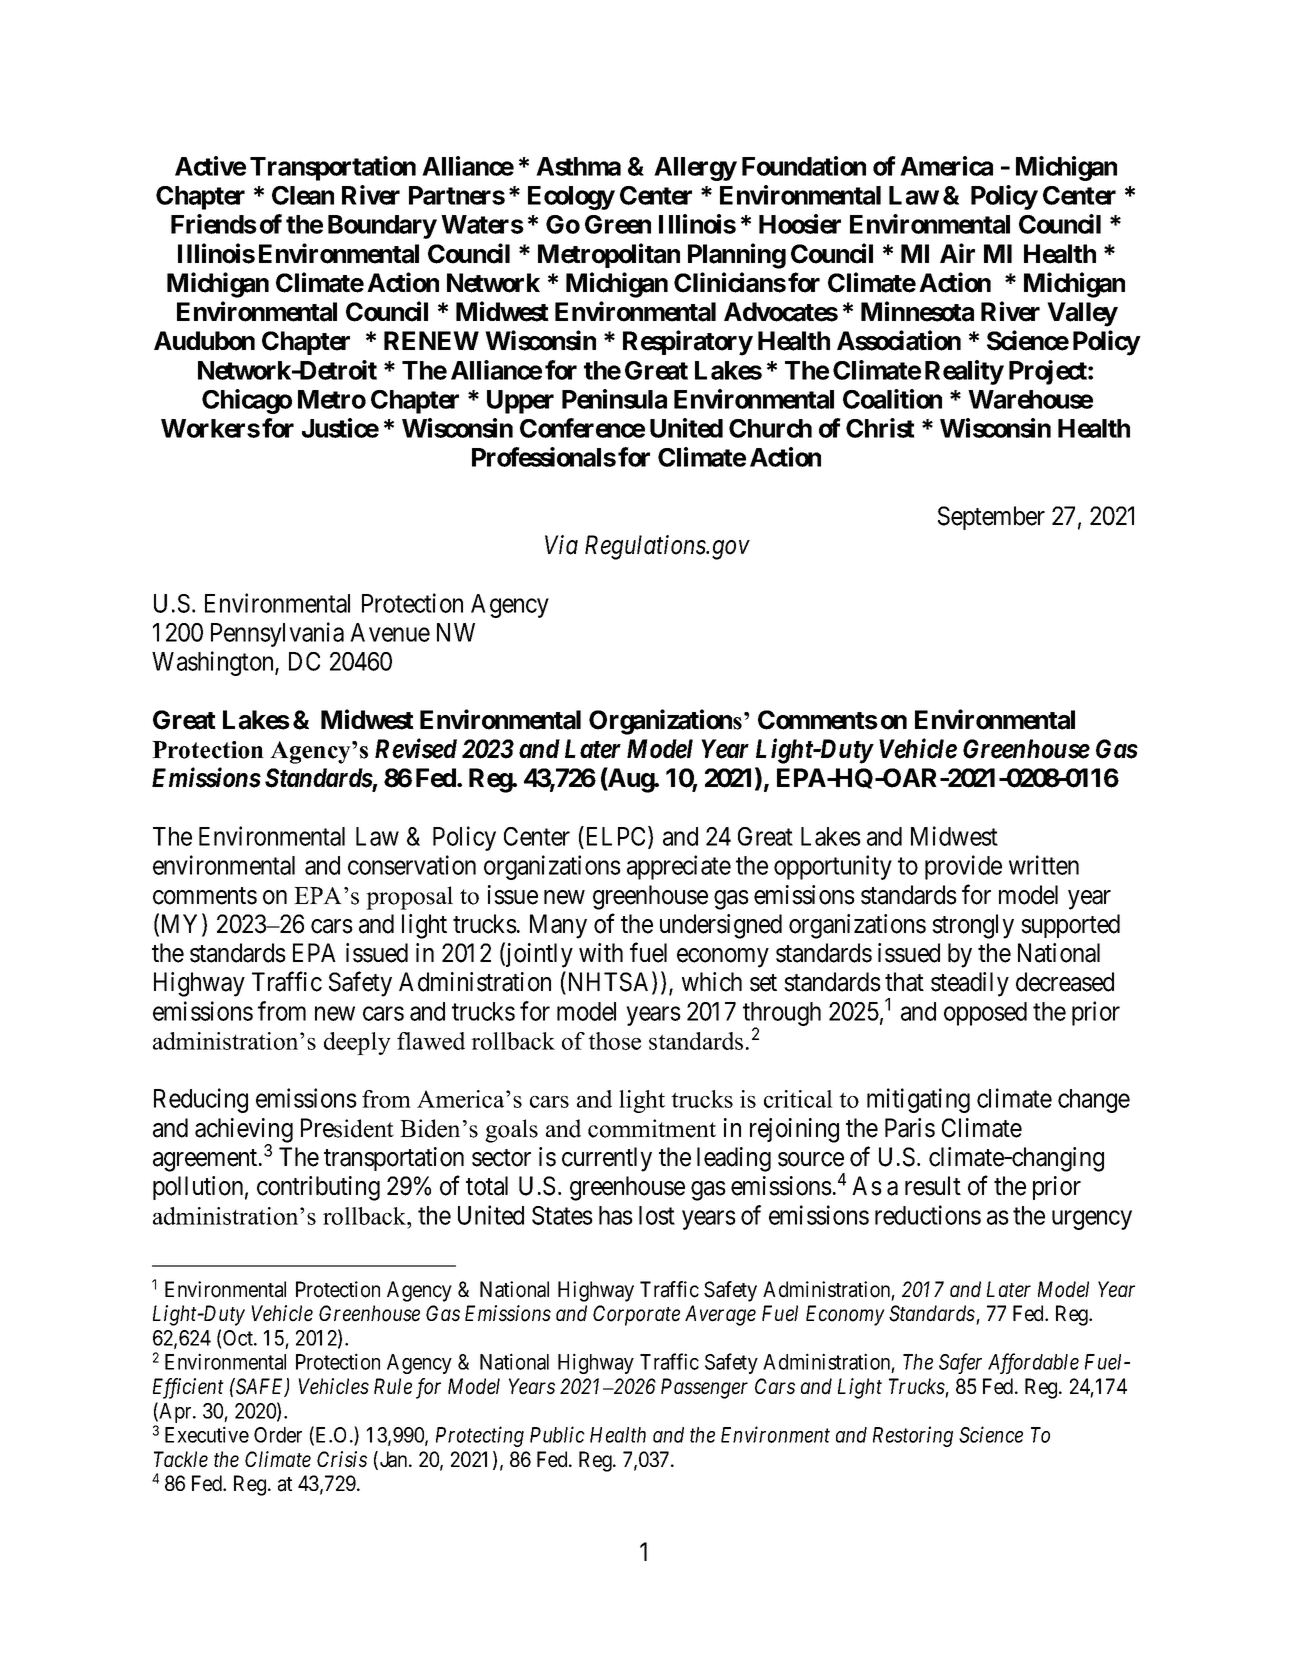 This document has height=1672, width=1292. Describe the element at coordinates (957, 253) in the document. I see `Air` at that location.
